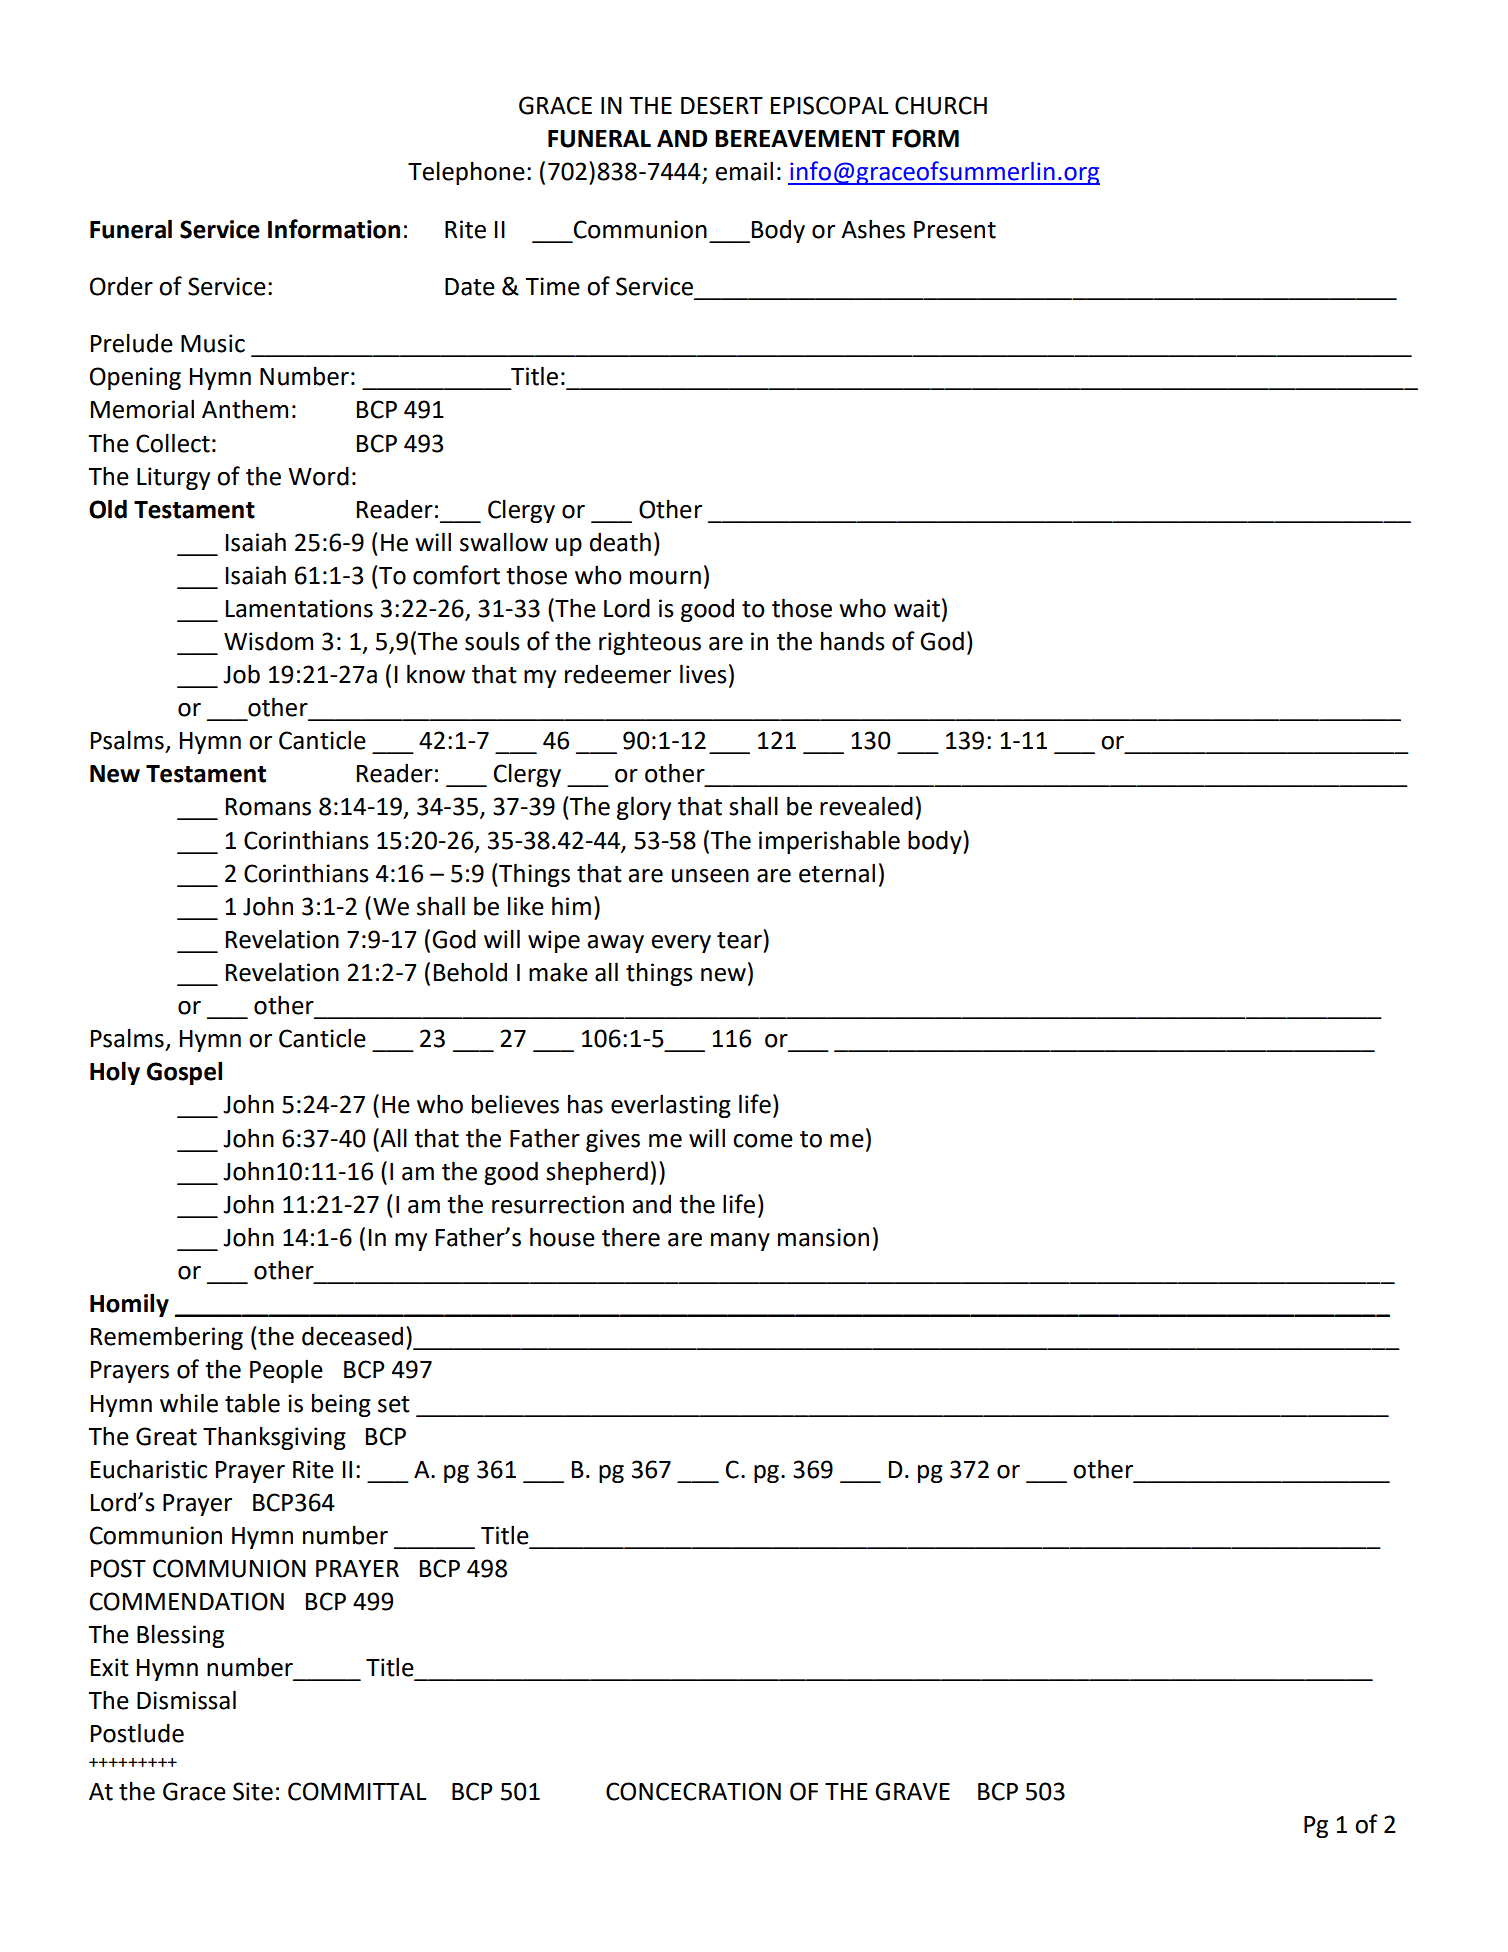 The width and height of the screenshot is (1508, 1952). I want to click on Telephone, so click(466, 173).
